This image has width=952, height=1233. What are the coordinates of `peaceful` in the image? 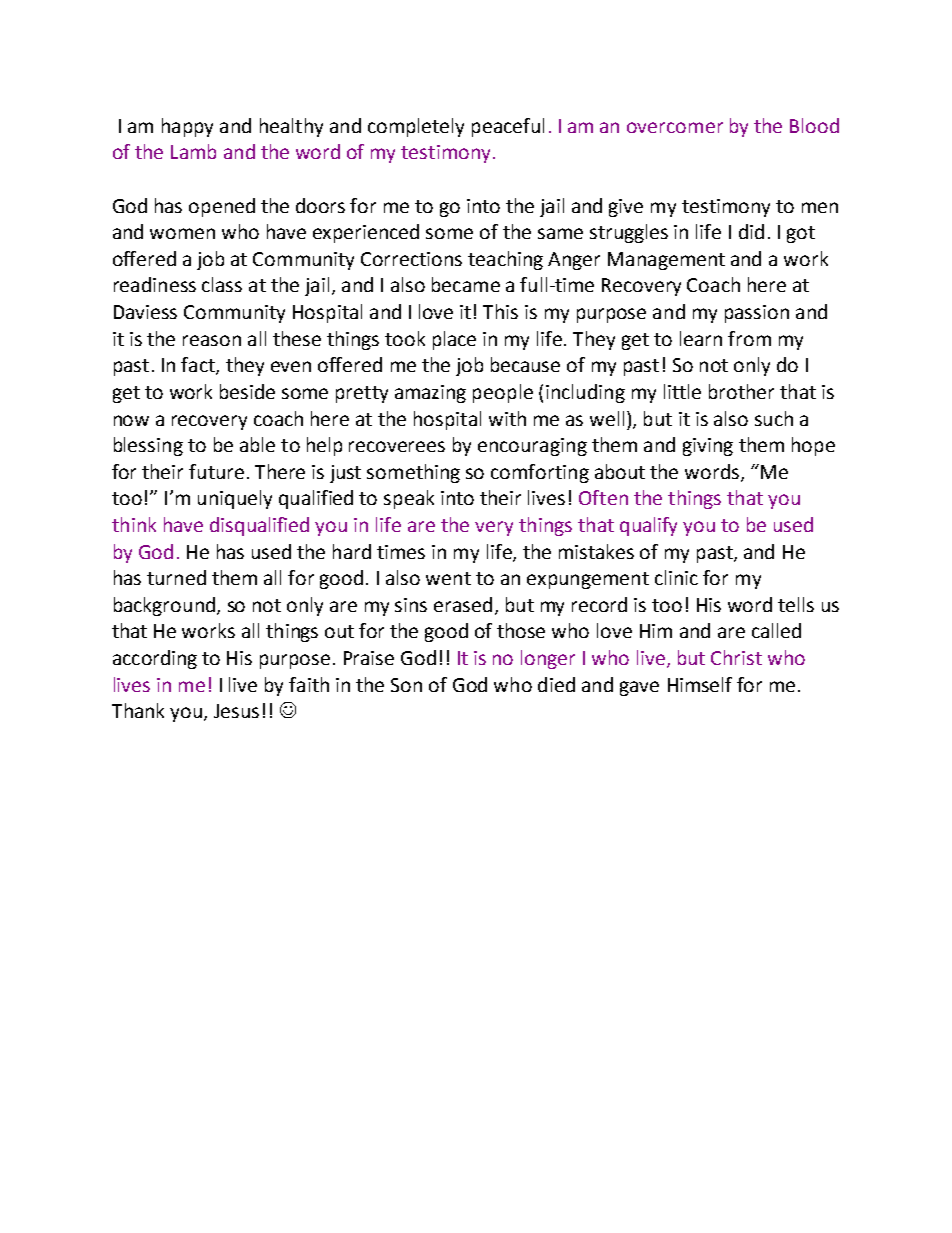 It's located at (508, 127).
